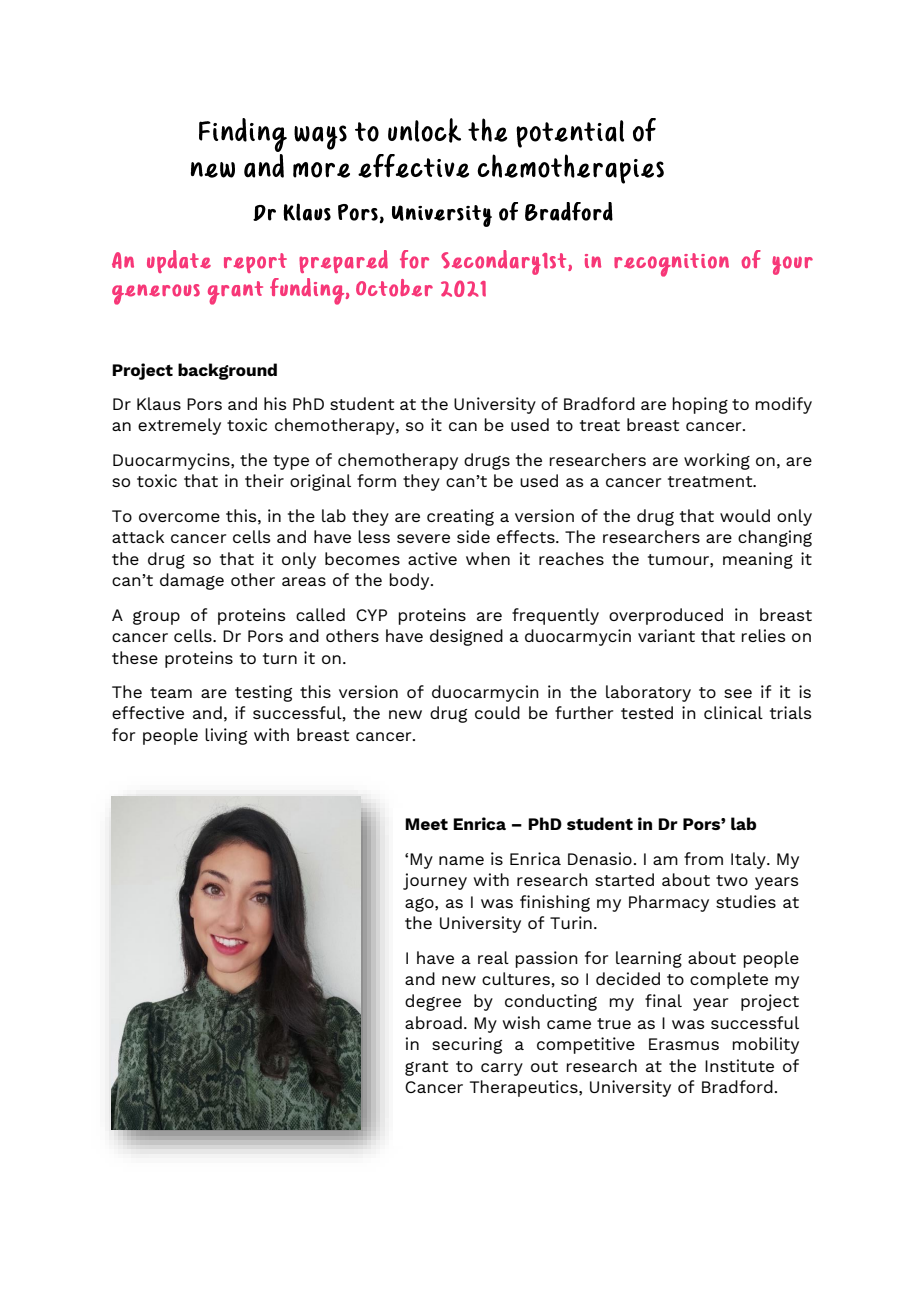  I want to click on carry, so click(502, 1069).
